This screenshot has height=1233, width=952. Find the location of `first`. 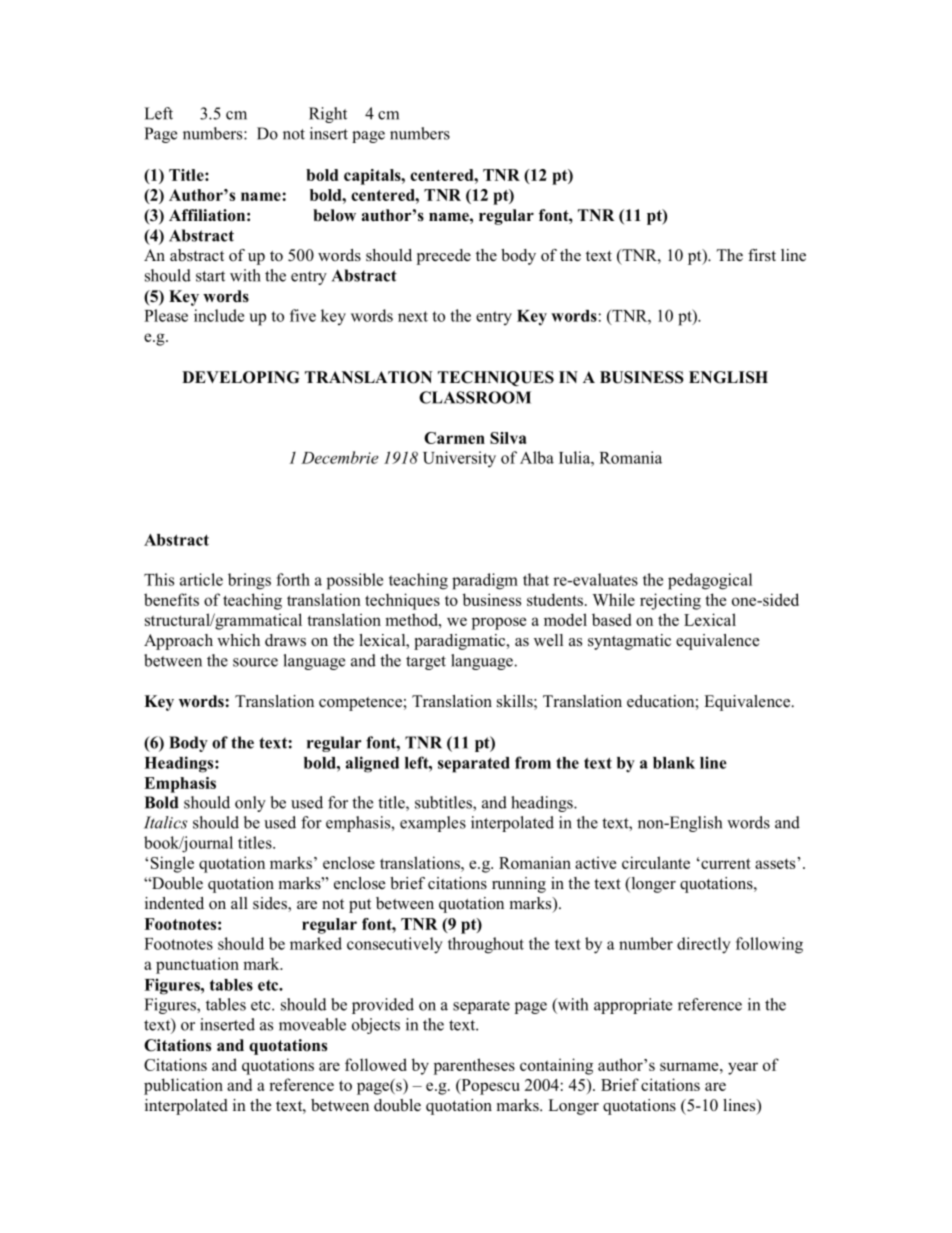

first is located at coordinates (762, 255).
